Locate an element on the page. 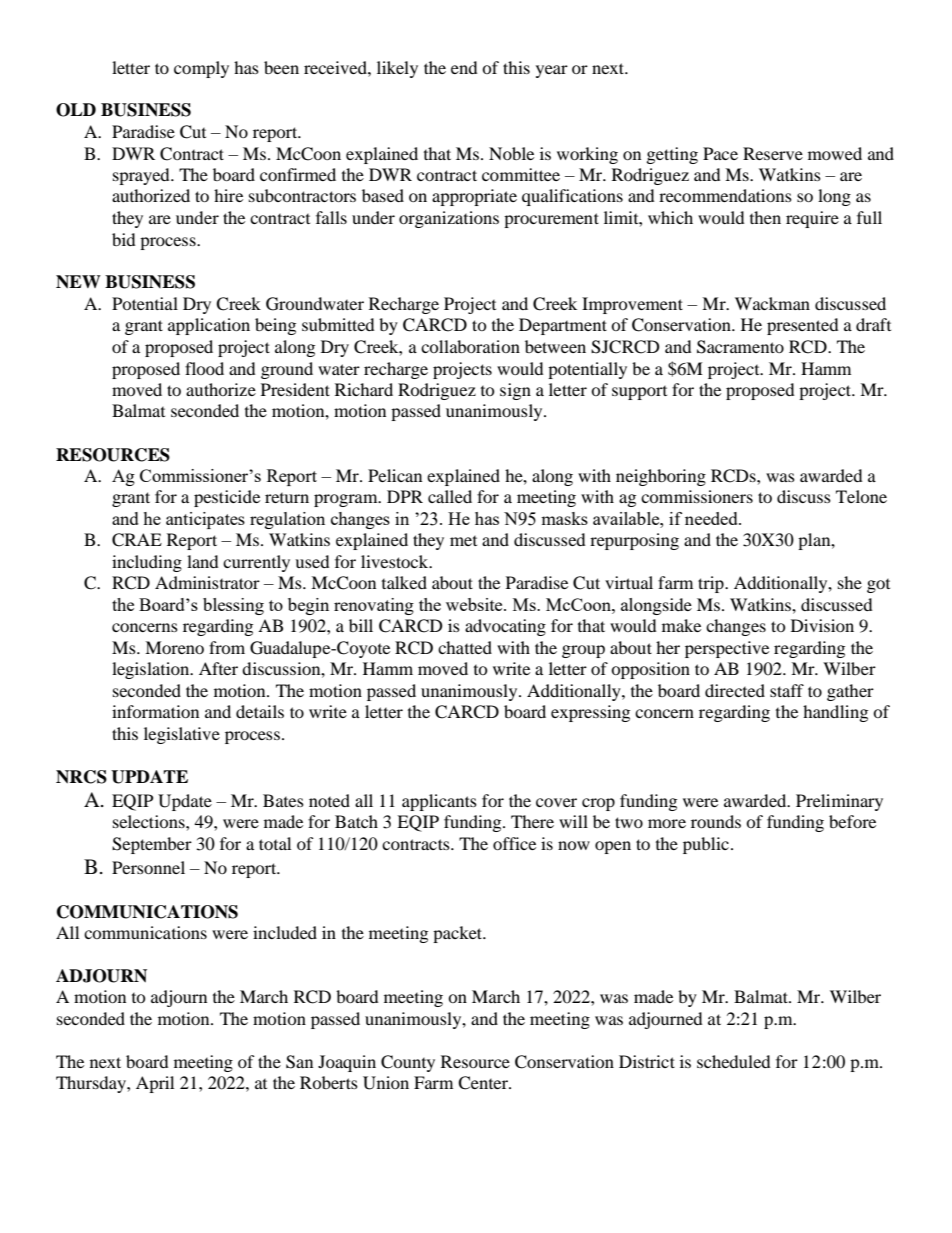 This page has height=1233, width=952. collaboration is located at coordinates (470, 346).
